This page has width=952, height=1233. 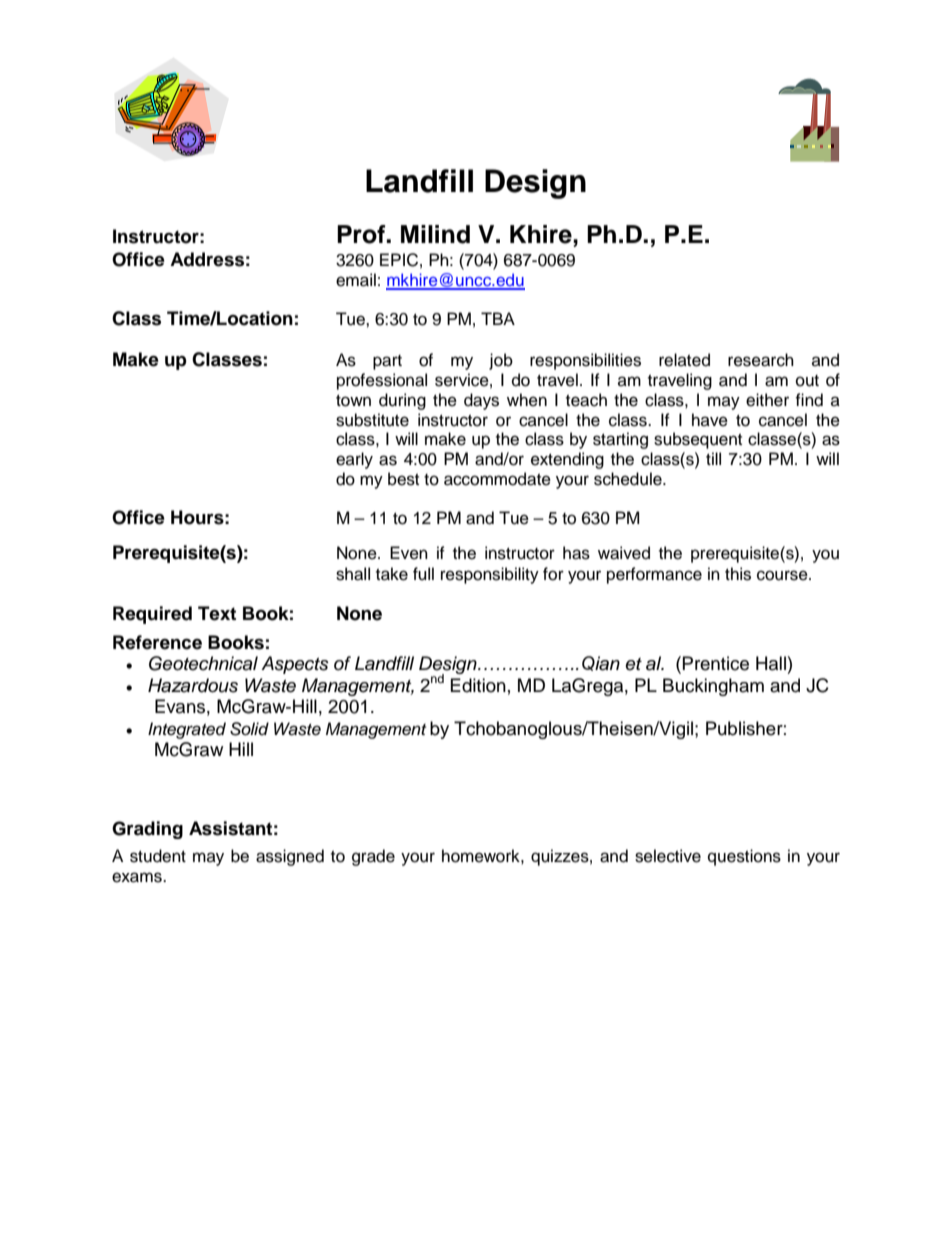 What do you see at coordinates (373, 857) in the page?
I see `grade` at bounding box center [373, 857].
